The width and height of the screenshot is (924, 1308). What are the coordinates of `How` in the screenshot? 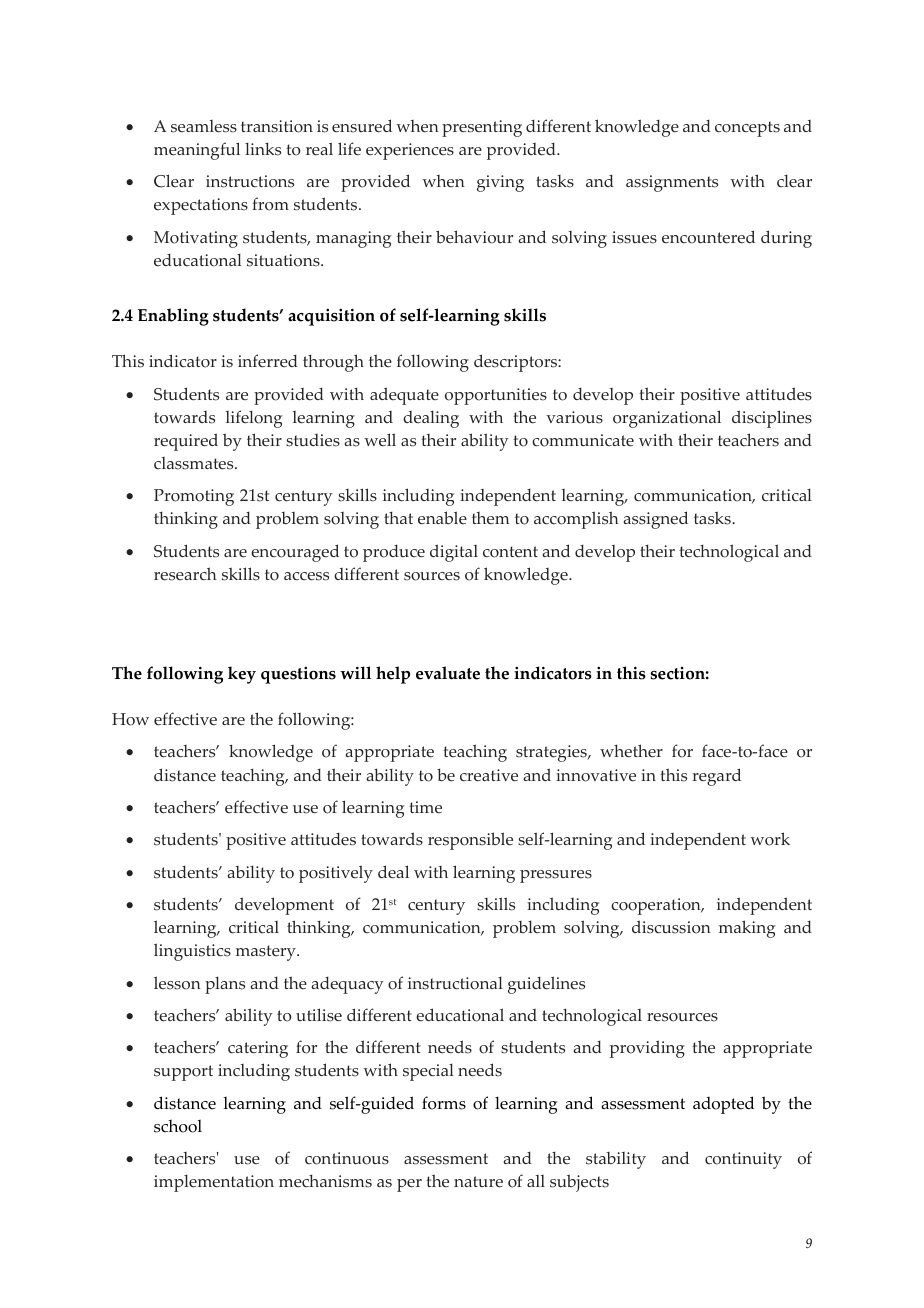 It's located at (130, 719).
